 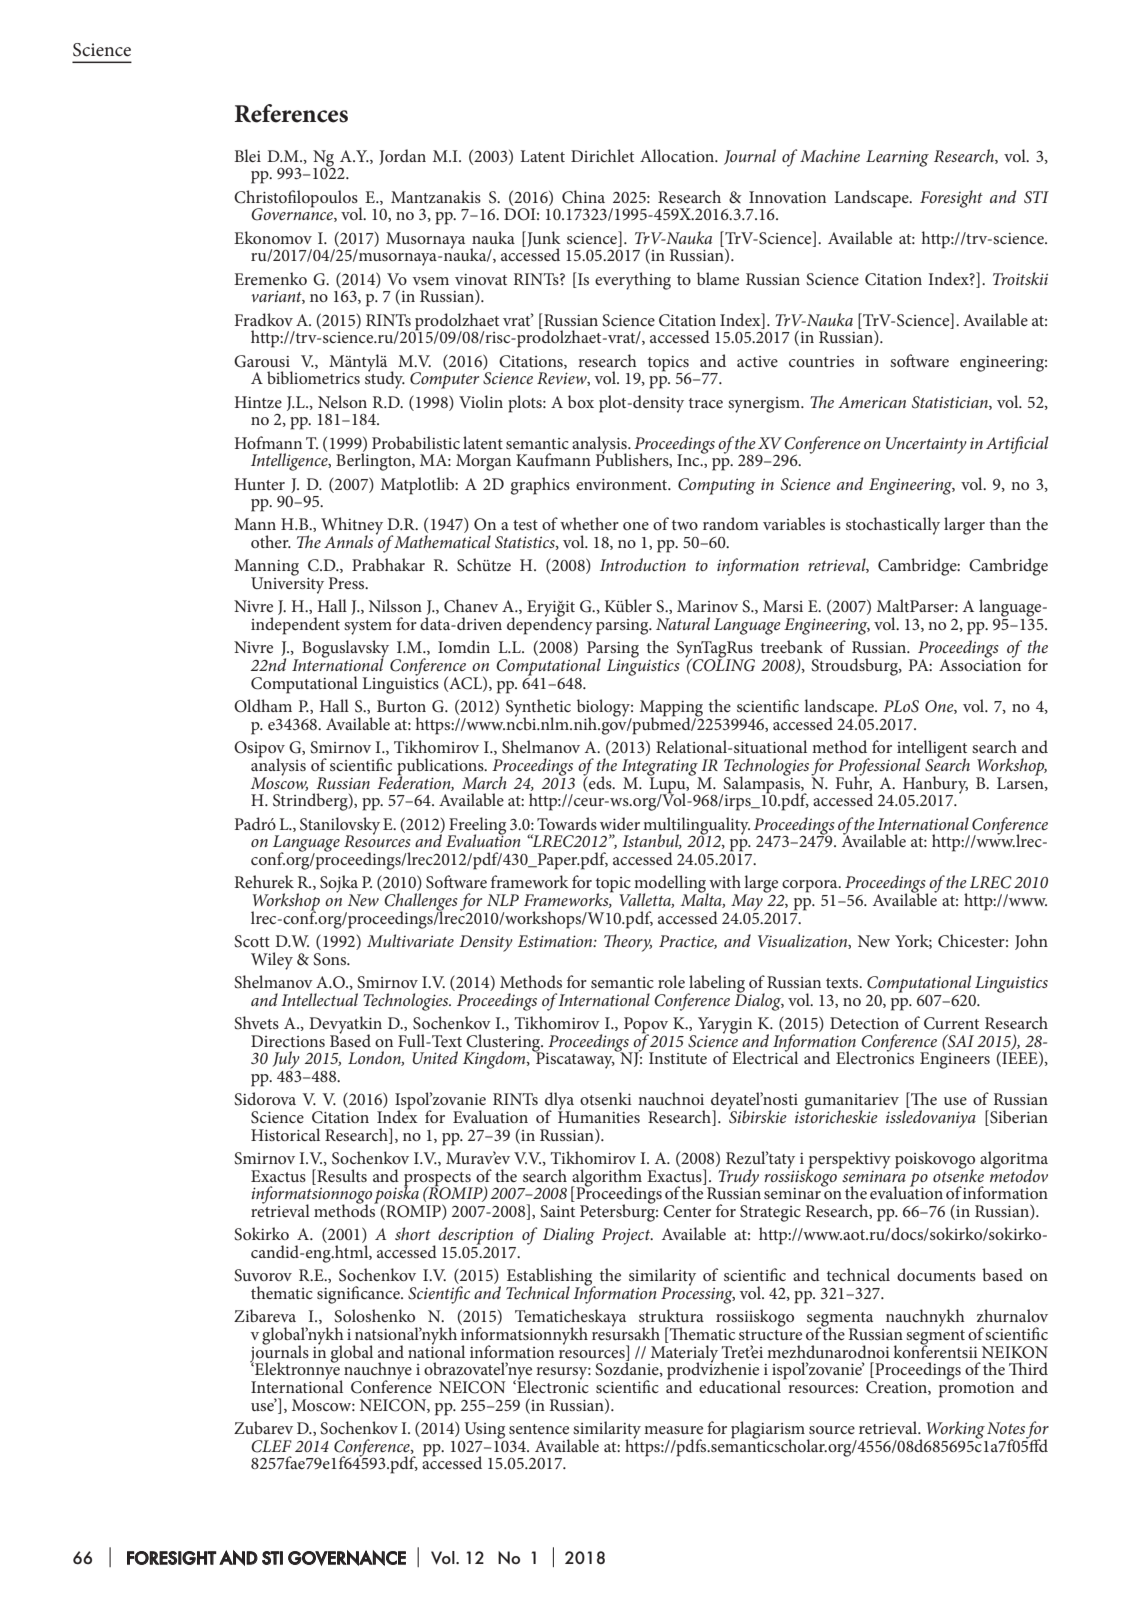 What do you see at coordinates (348, 583) in the document?
I see `Press` at bounding box center [348, 583].
